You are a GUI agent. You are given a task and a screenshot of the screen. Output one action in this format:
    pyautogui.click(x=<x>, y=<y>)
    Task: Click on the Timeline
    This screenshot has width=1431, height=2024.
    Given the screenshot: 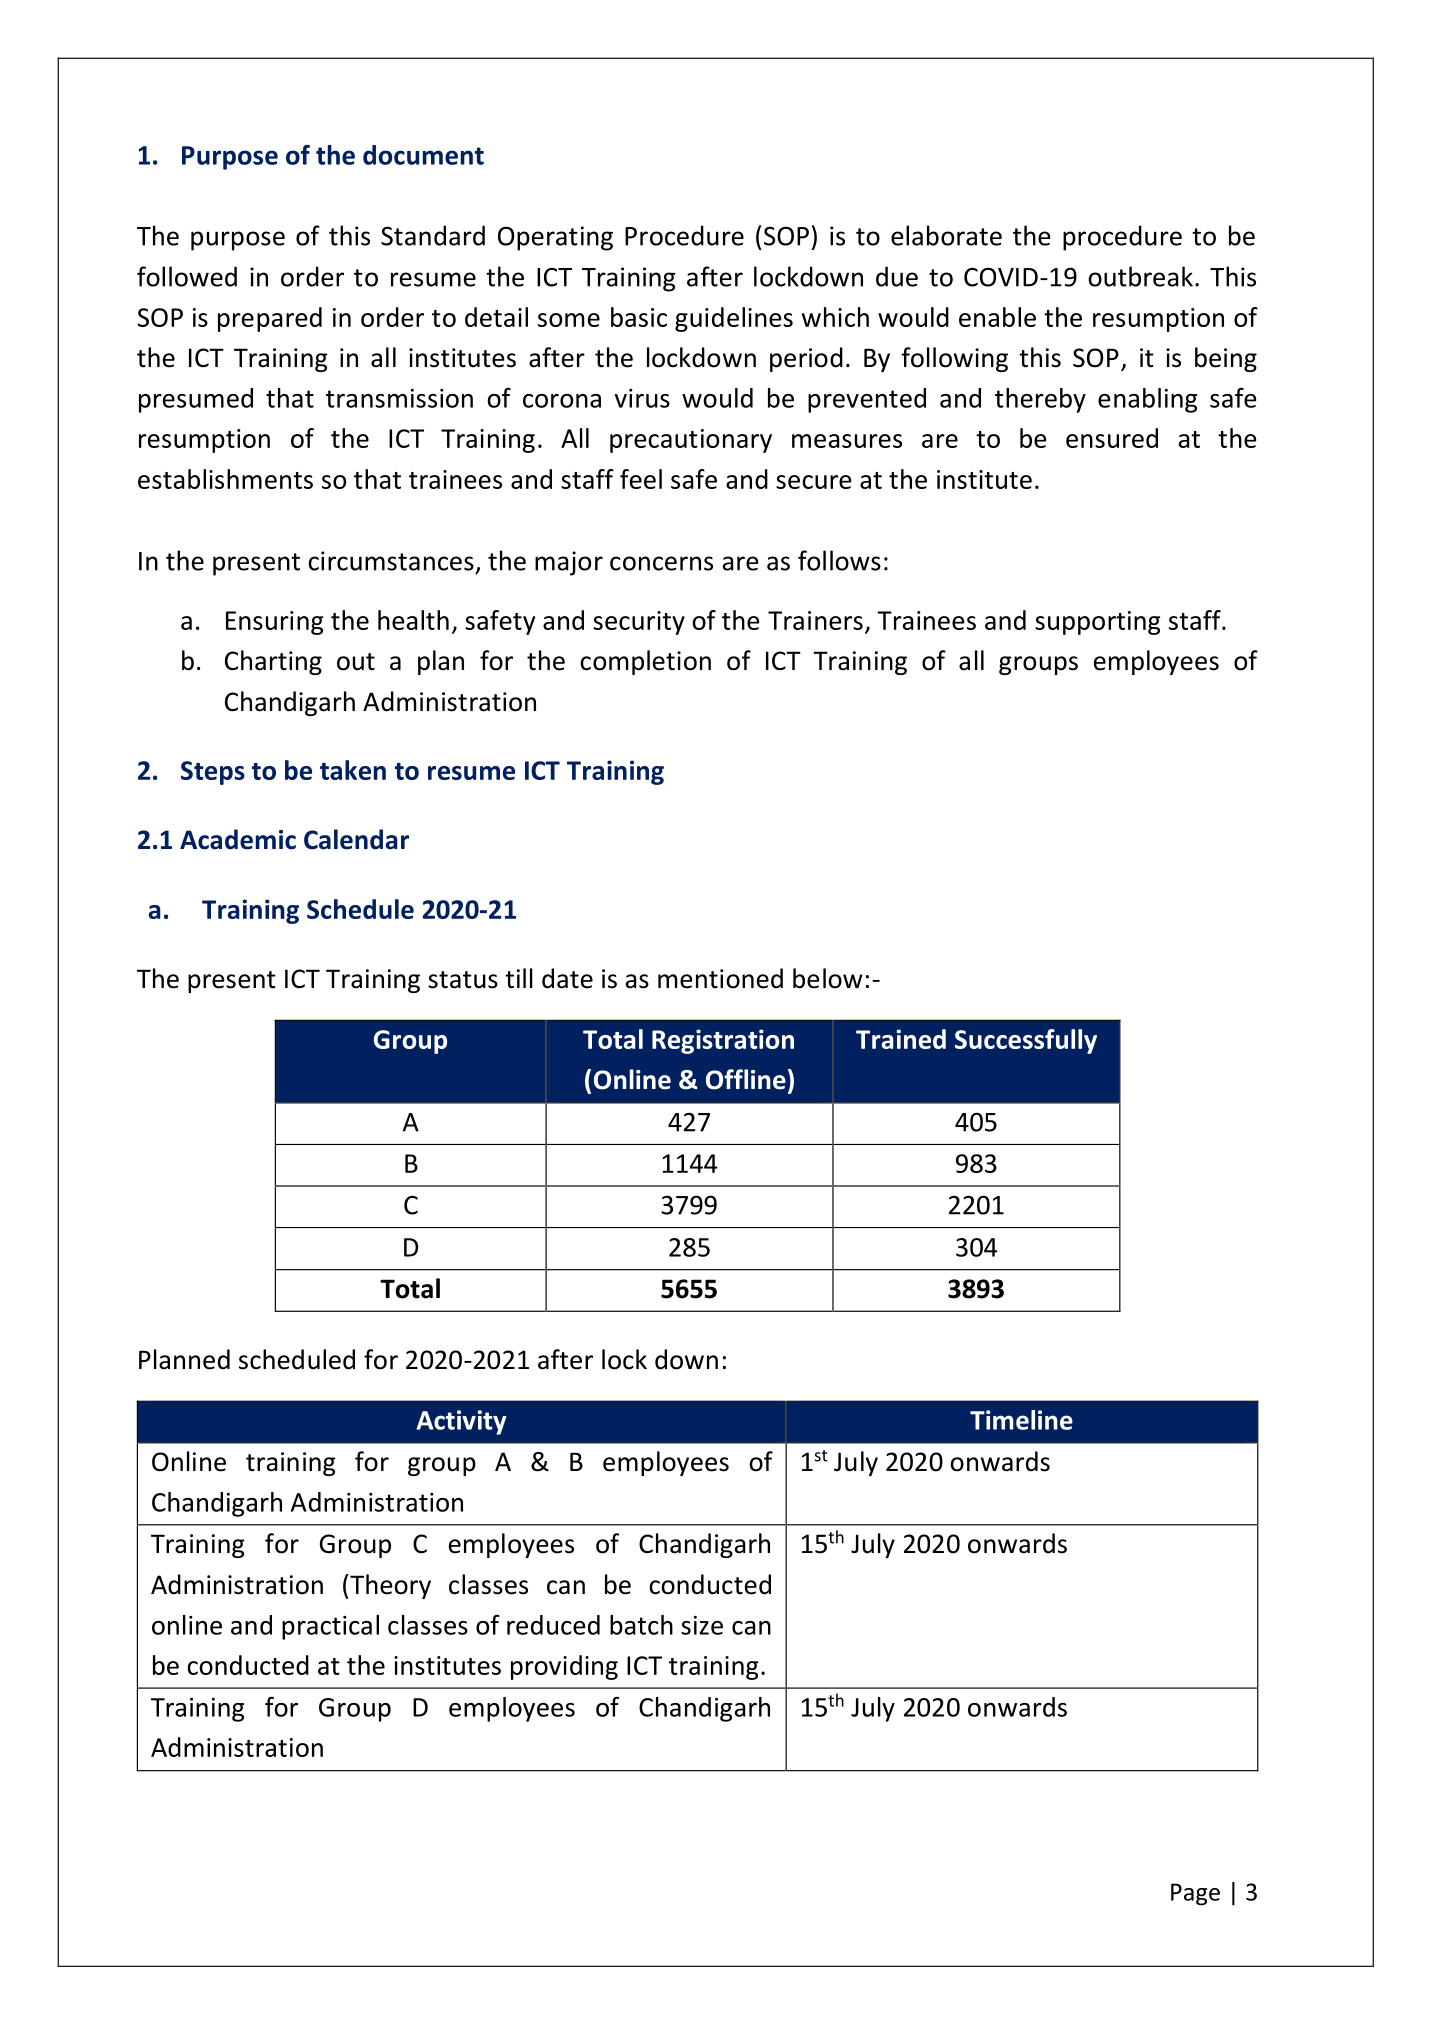 What is the action you would take?
    pyautogui.click(x=1021, y=1420)
